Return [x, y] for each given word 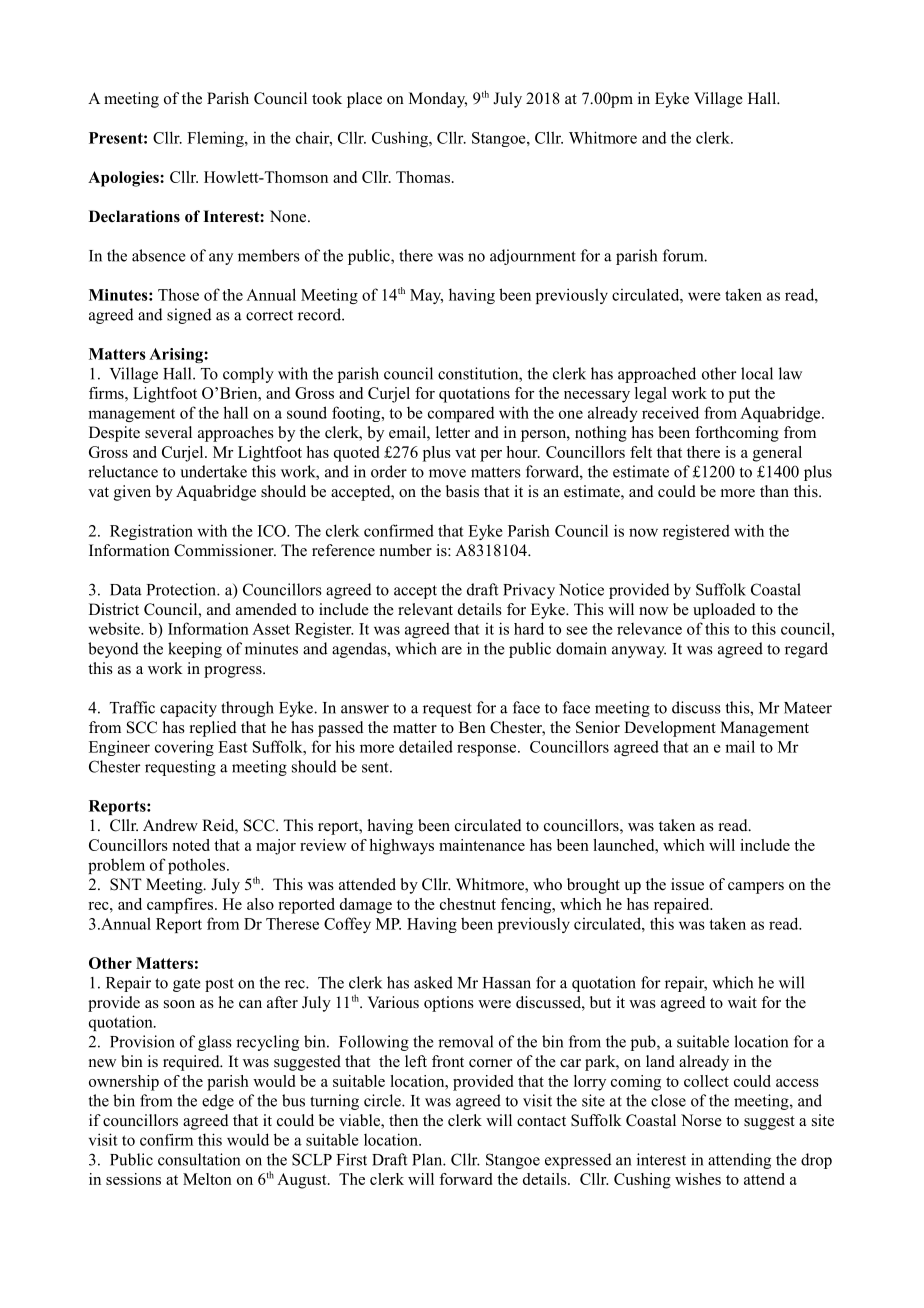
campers [756, 888]
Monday [438, 100]
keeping [195, 650]
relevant [425, 609]
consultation [199, 1159]
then [403, 1120]
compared [461, 414]
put [739, 396]
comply [248, 375]
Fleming [216, 139]
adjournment [533, 257]
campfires [181, 906]
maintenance [482, 845]
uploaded [724, 611]
